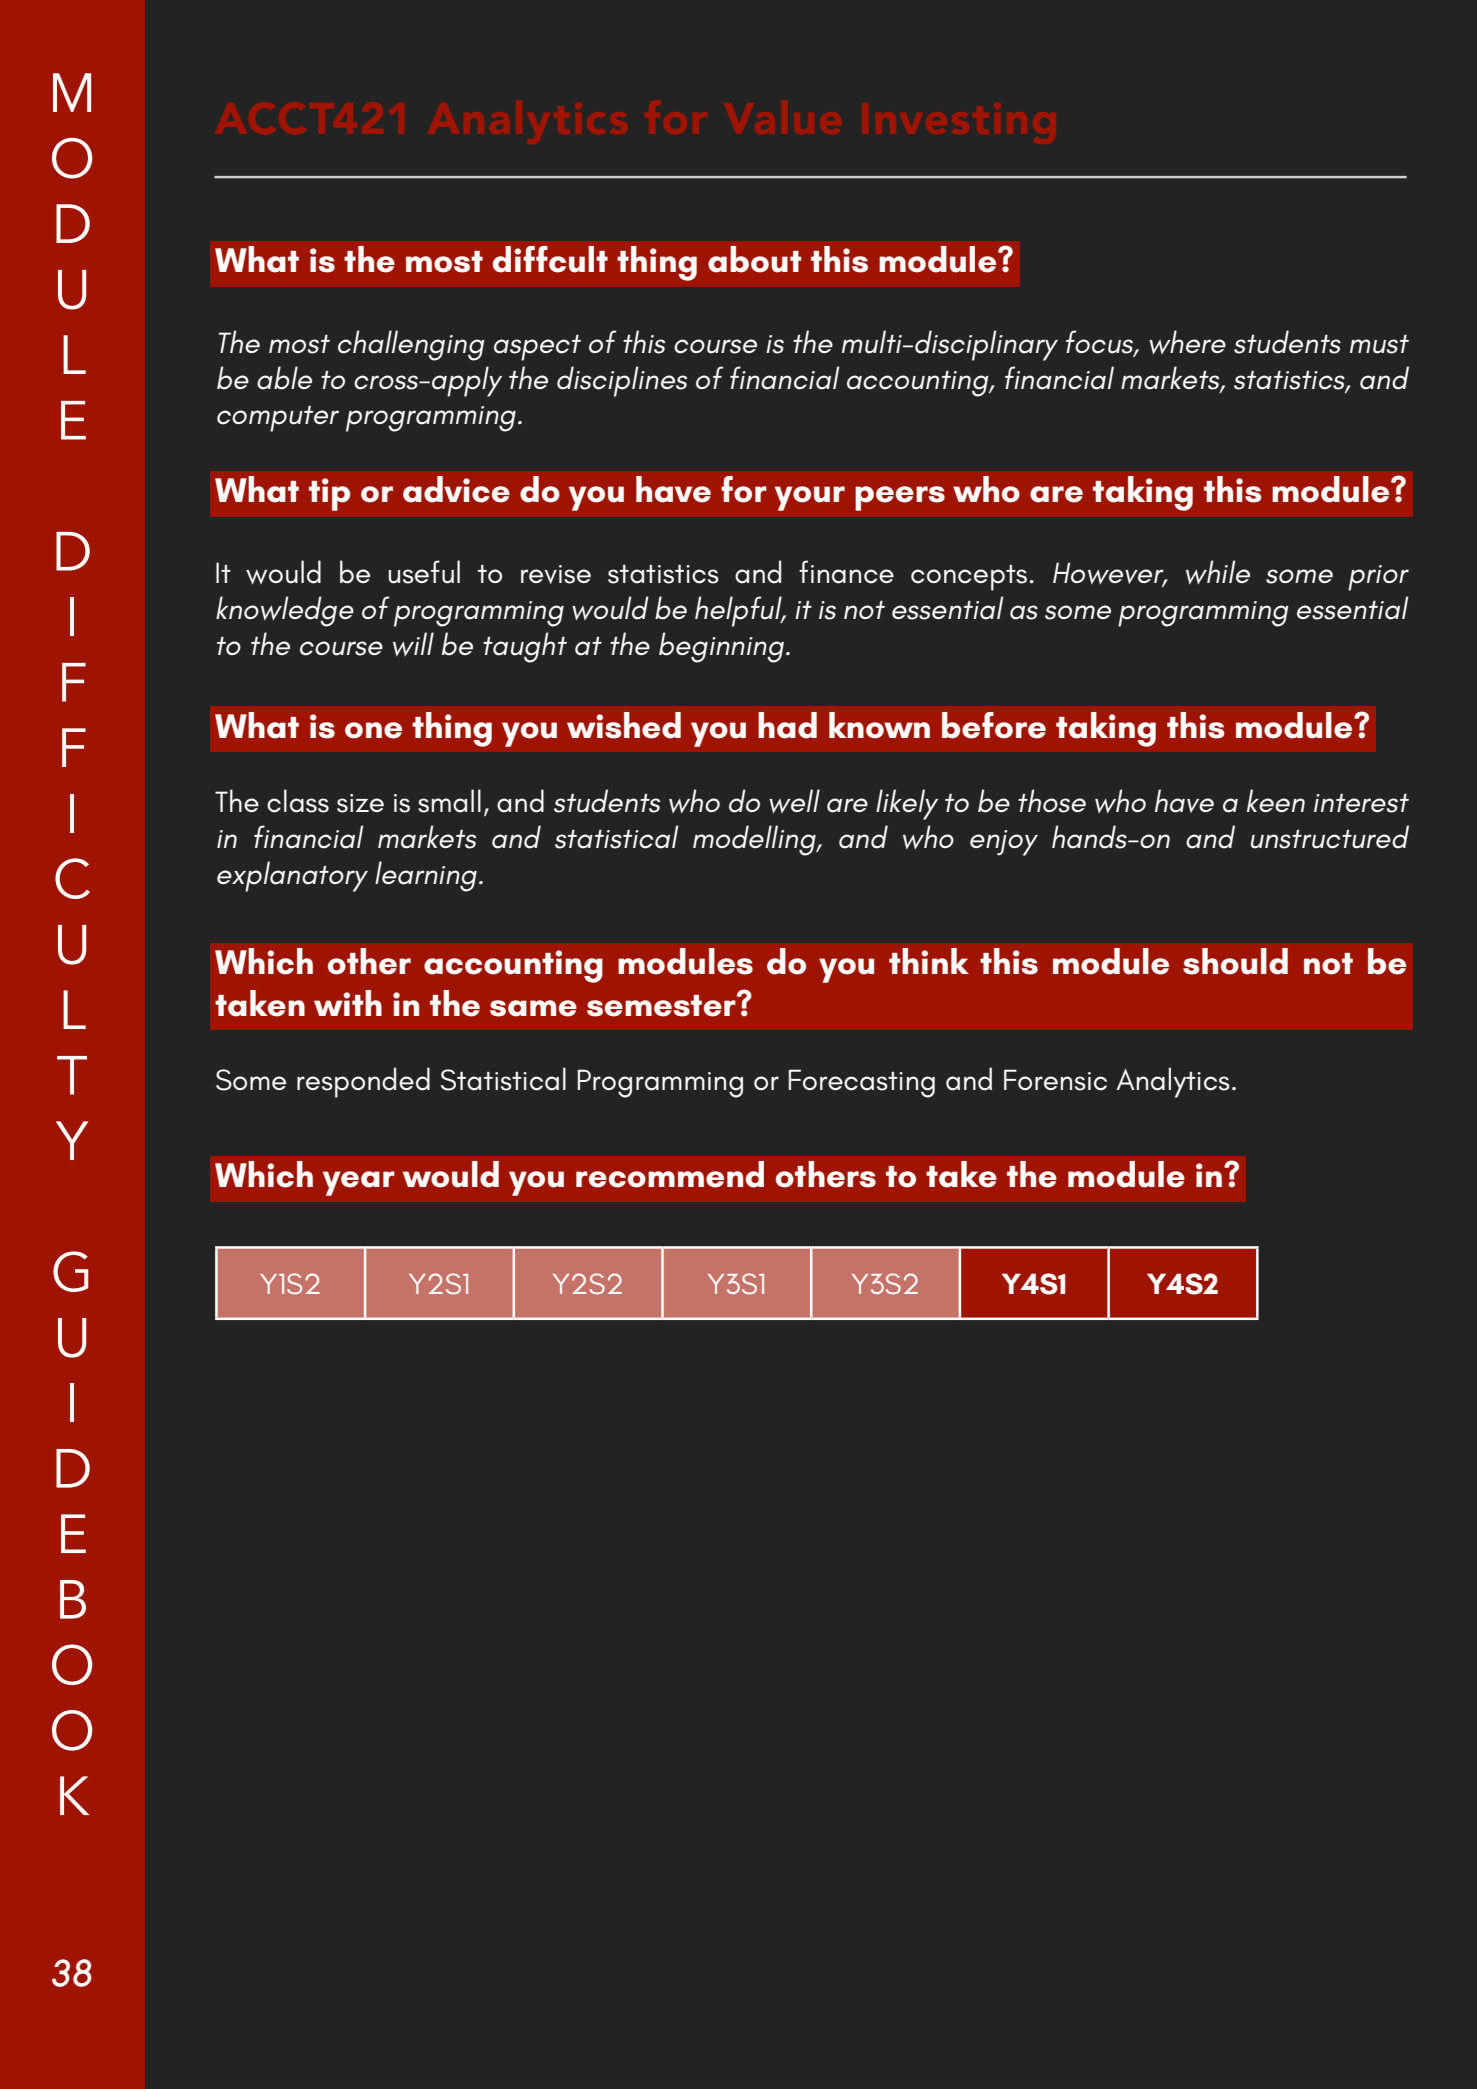  What do you see at coordinates (900, 498) in the screenshot?
I see `peers` at bounding box center [900, 498].
